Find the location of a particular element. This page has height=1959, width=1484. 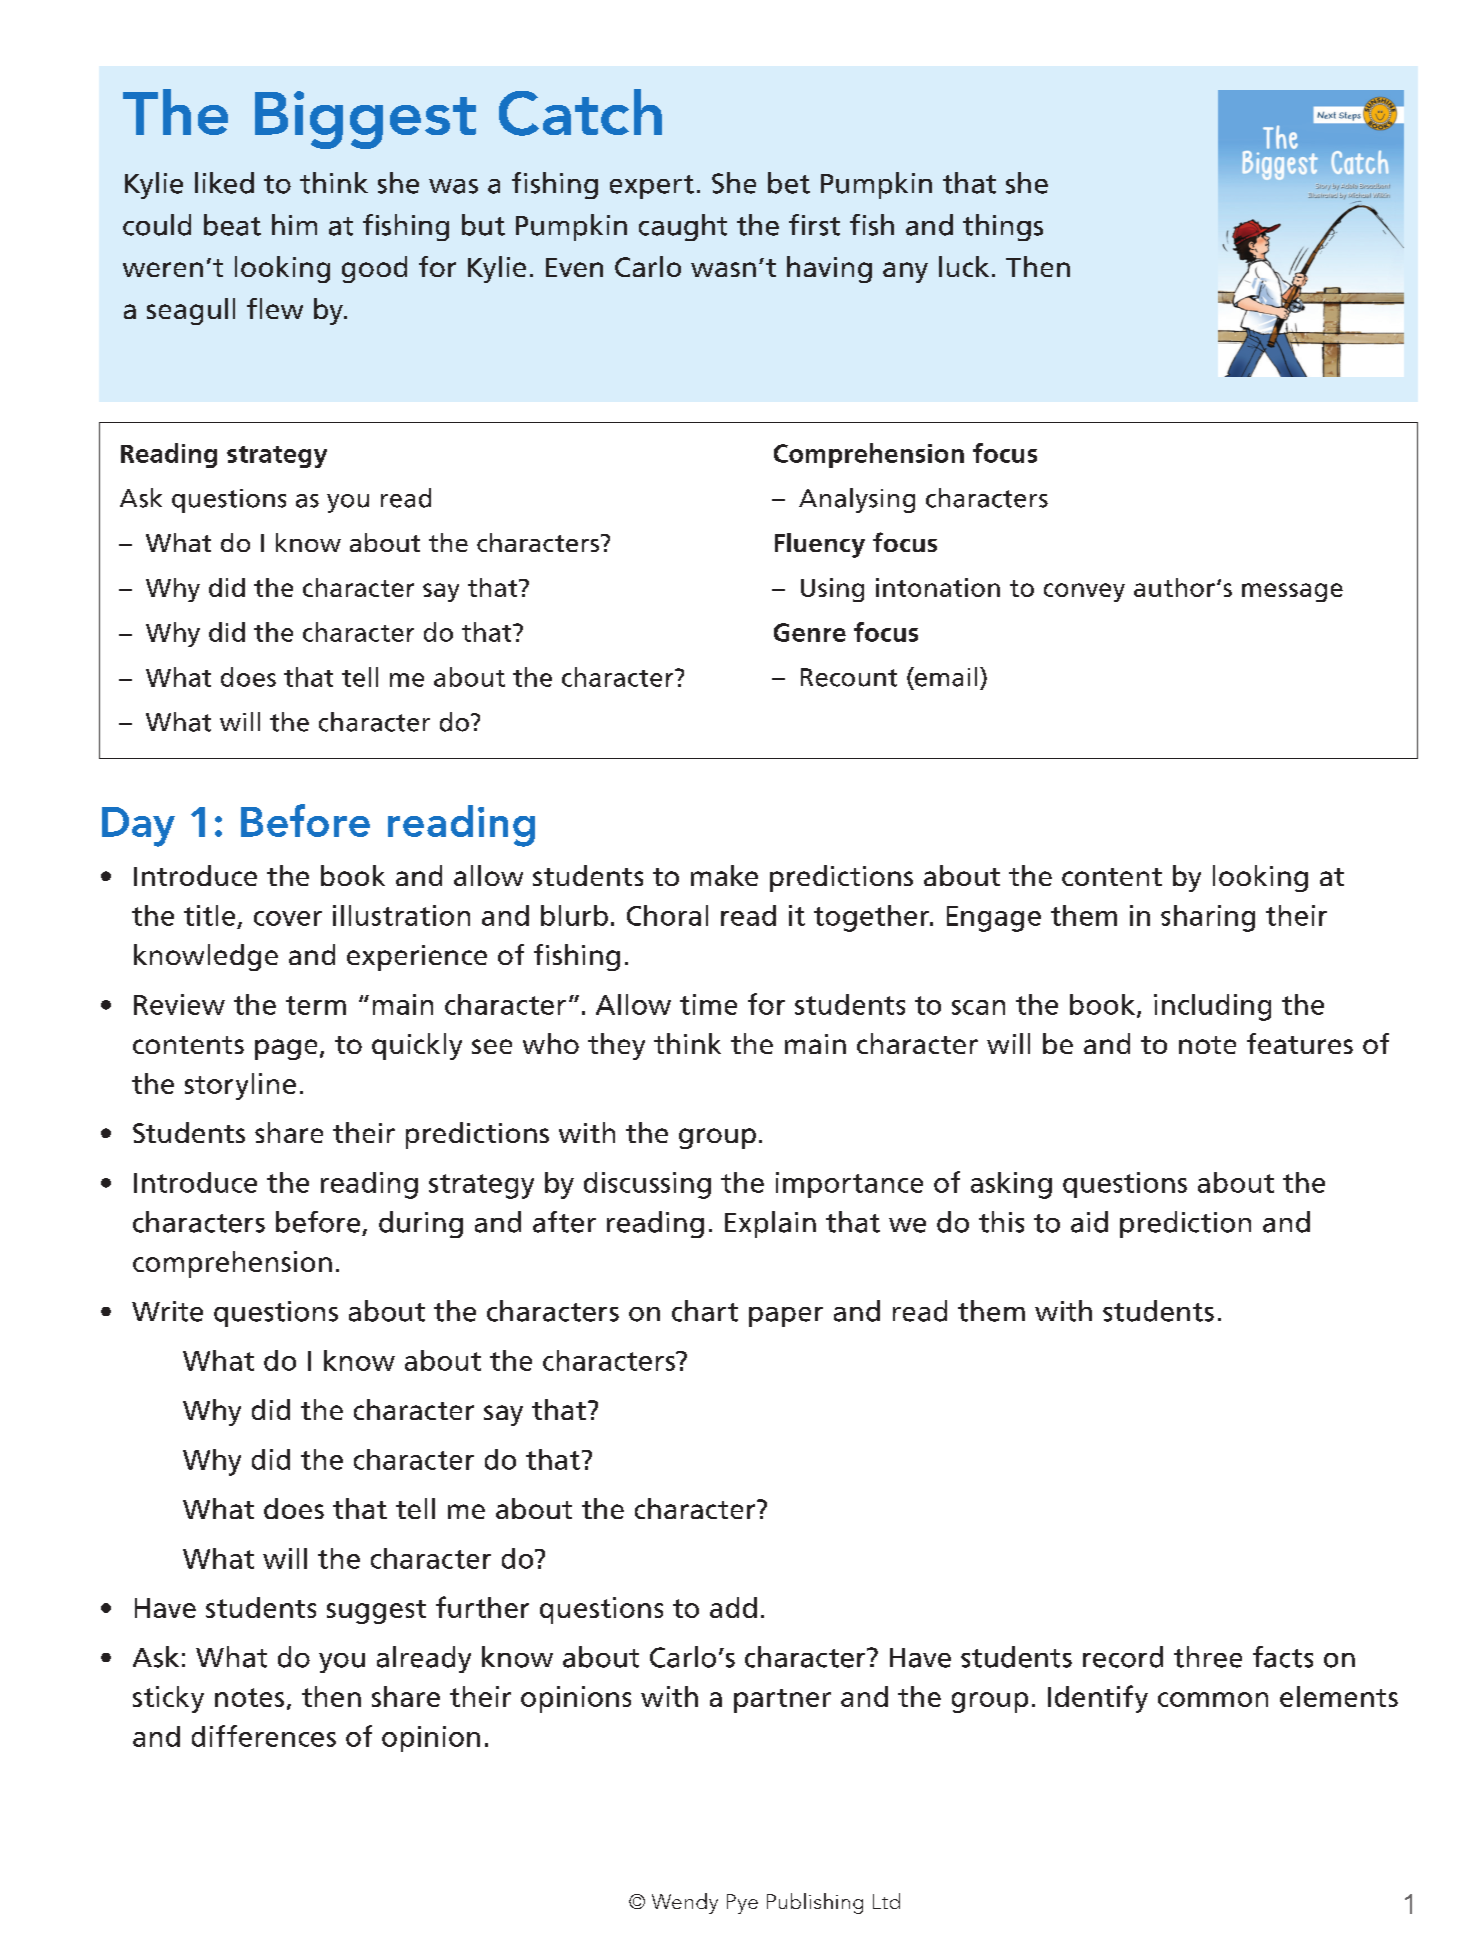

Recount is located at coordinates (849, 677).
